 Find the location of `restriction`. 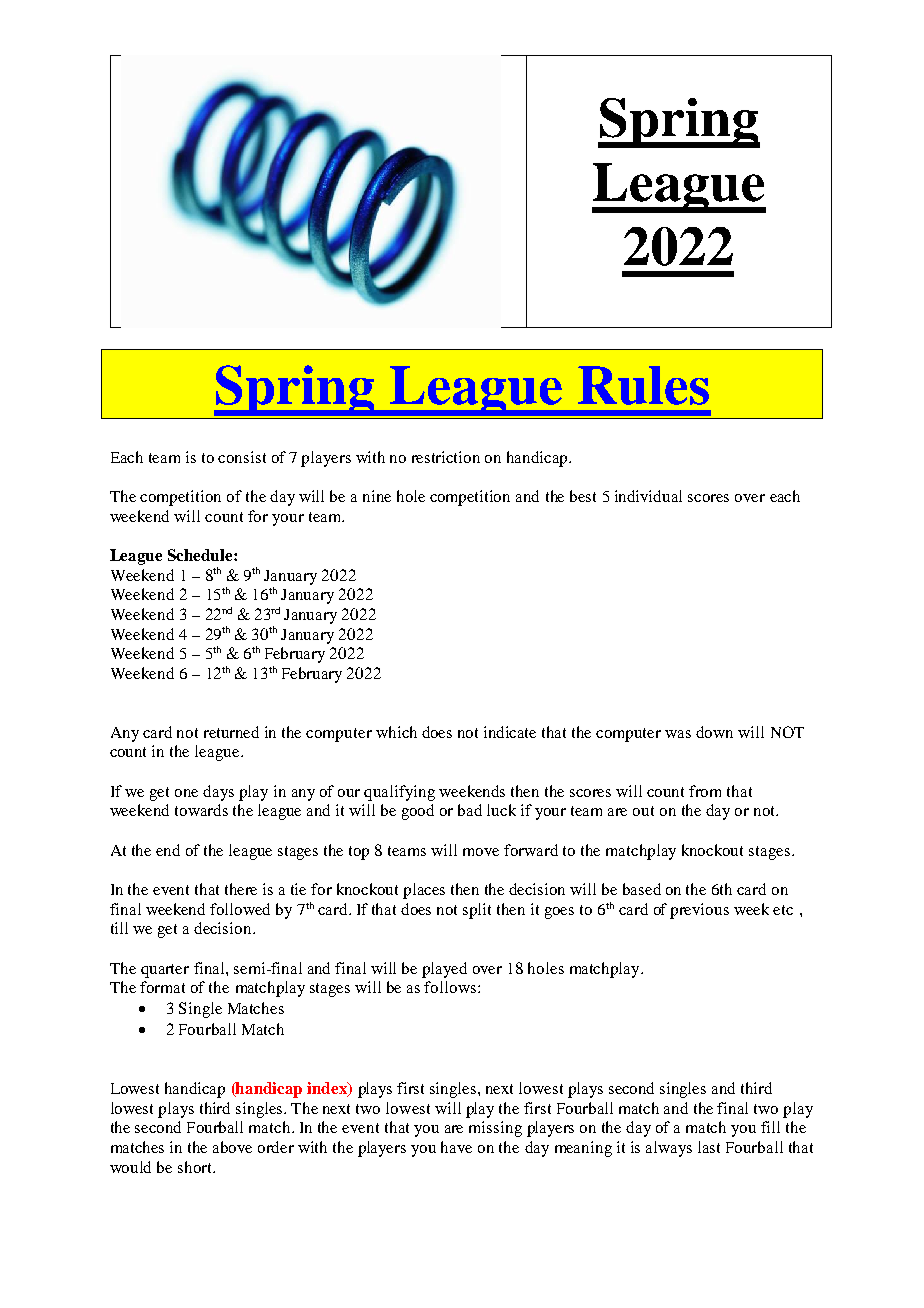

restriction is located at coordinates (446, 457).
